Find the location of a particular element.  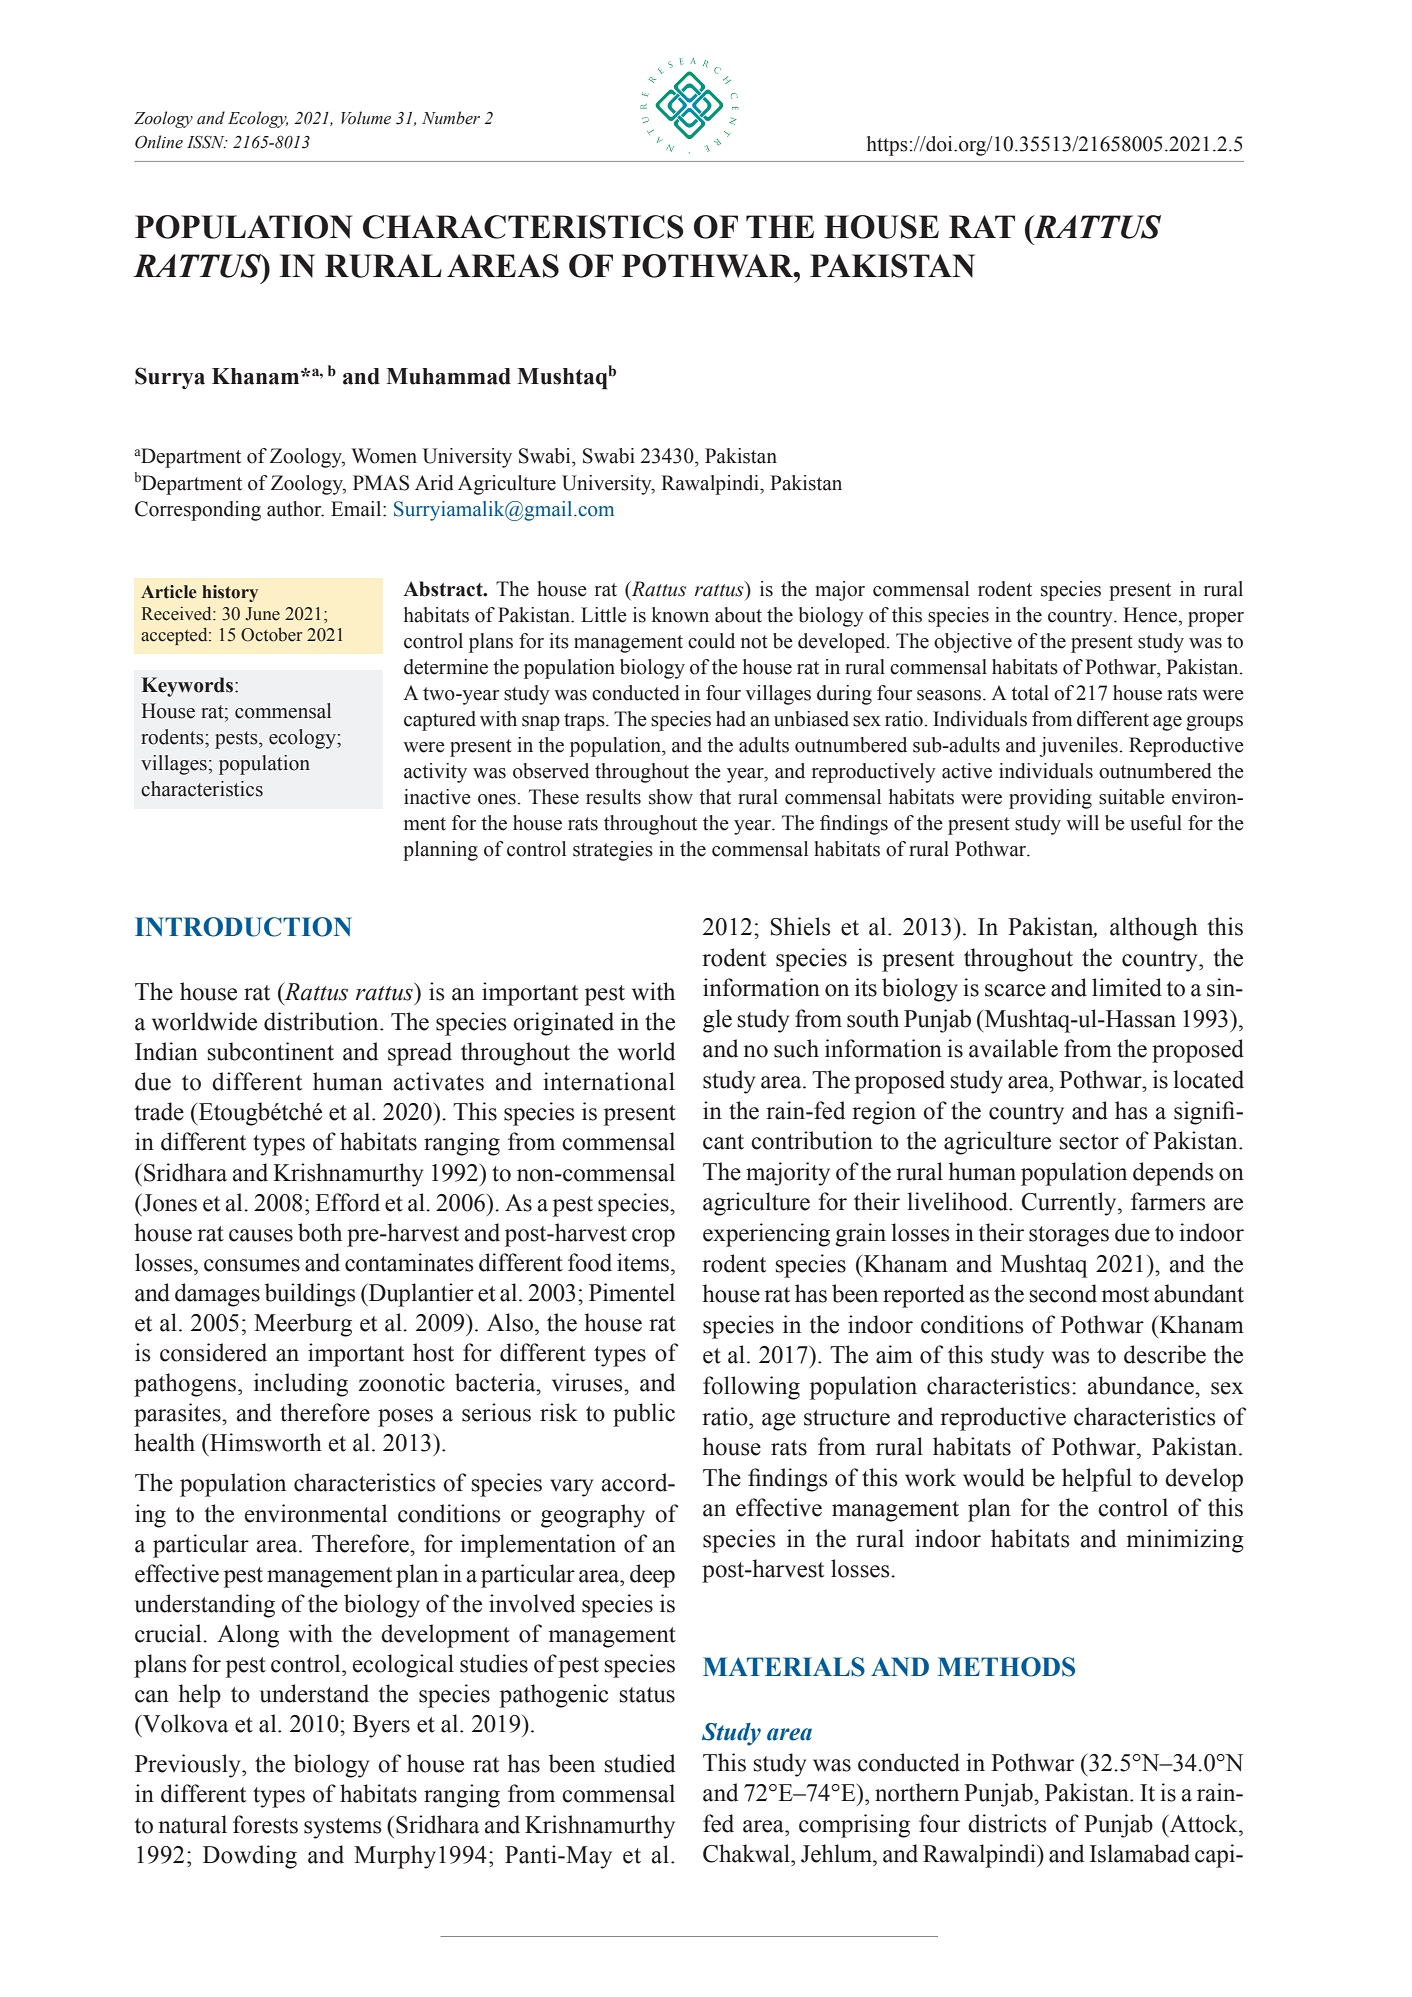

proper is located at coordinates (1216, 619).
